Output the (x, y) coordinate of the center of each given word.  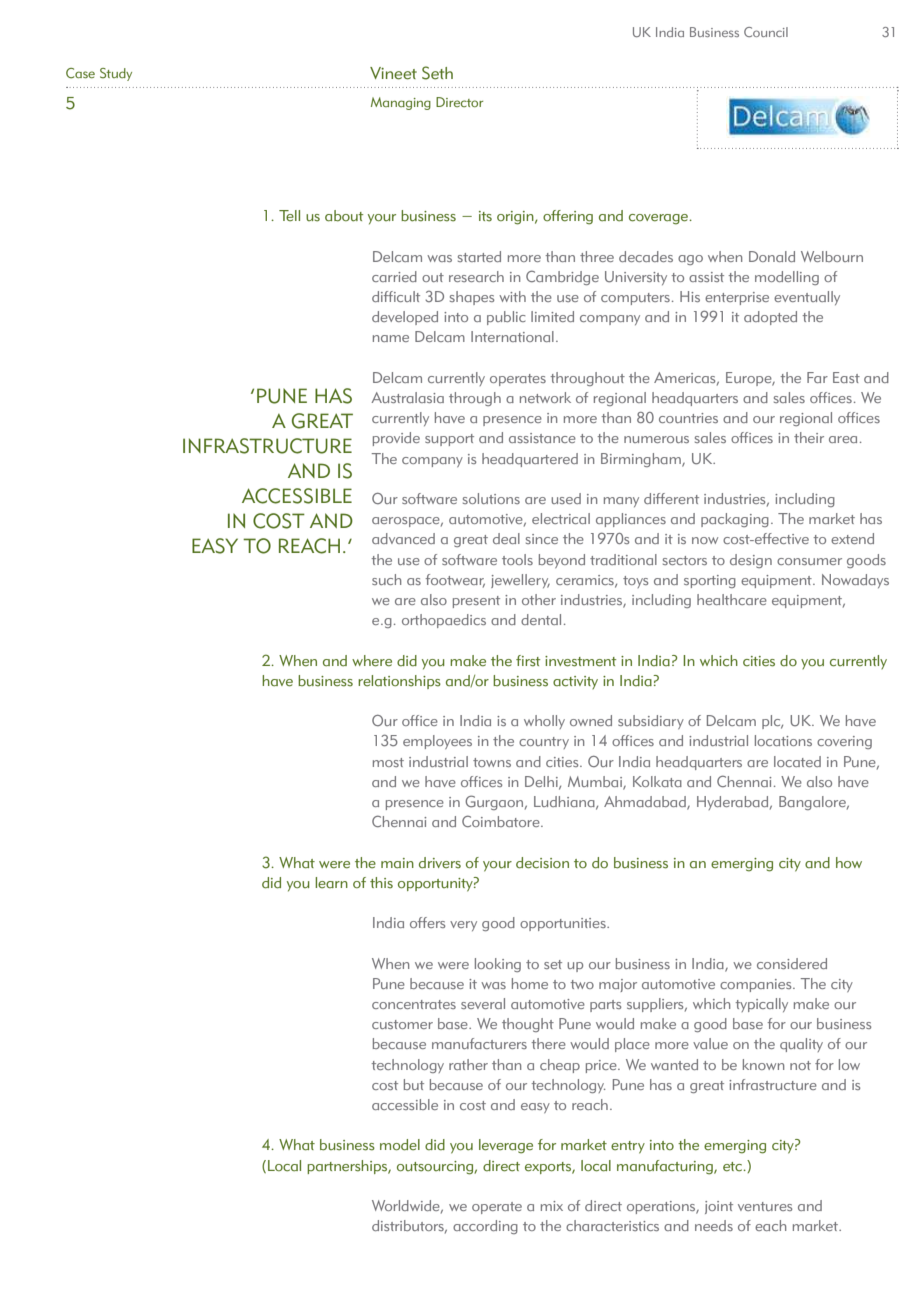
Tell (289, 215)
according (485, 1227)
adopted (770, 318)
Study (116, 74)
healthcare (732, 599)
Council (766, 32)
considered (792, 963)
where (372, 661)
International (512, 336)
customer (402, 1024)
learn (331, 882)
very (463, 926)
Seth (437, 73)
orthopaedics (444, 621)
